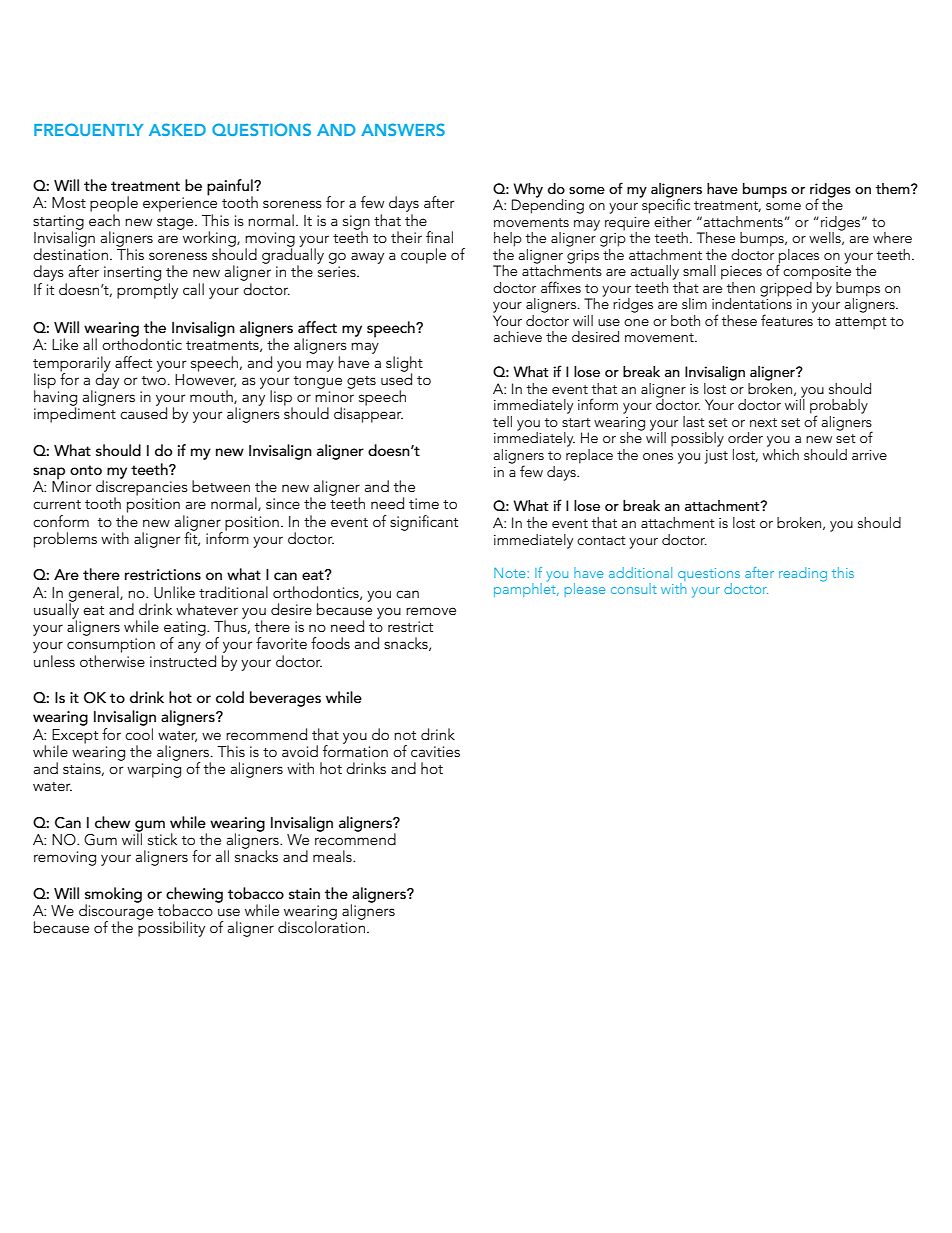  What do you see at coordinates (177, 129) in the screenshot?
I see `ASKED` at bounding box center [177, 129].
